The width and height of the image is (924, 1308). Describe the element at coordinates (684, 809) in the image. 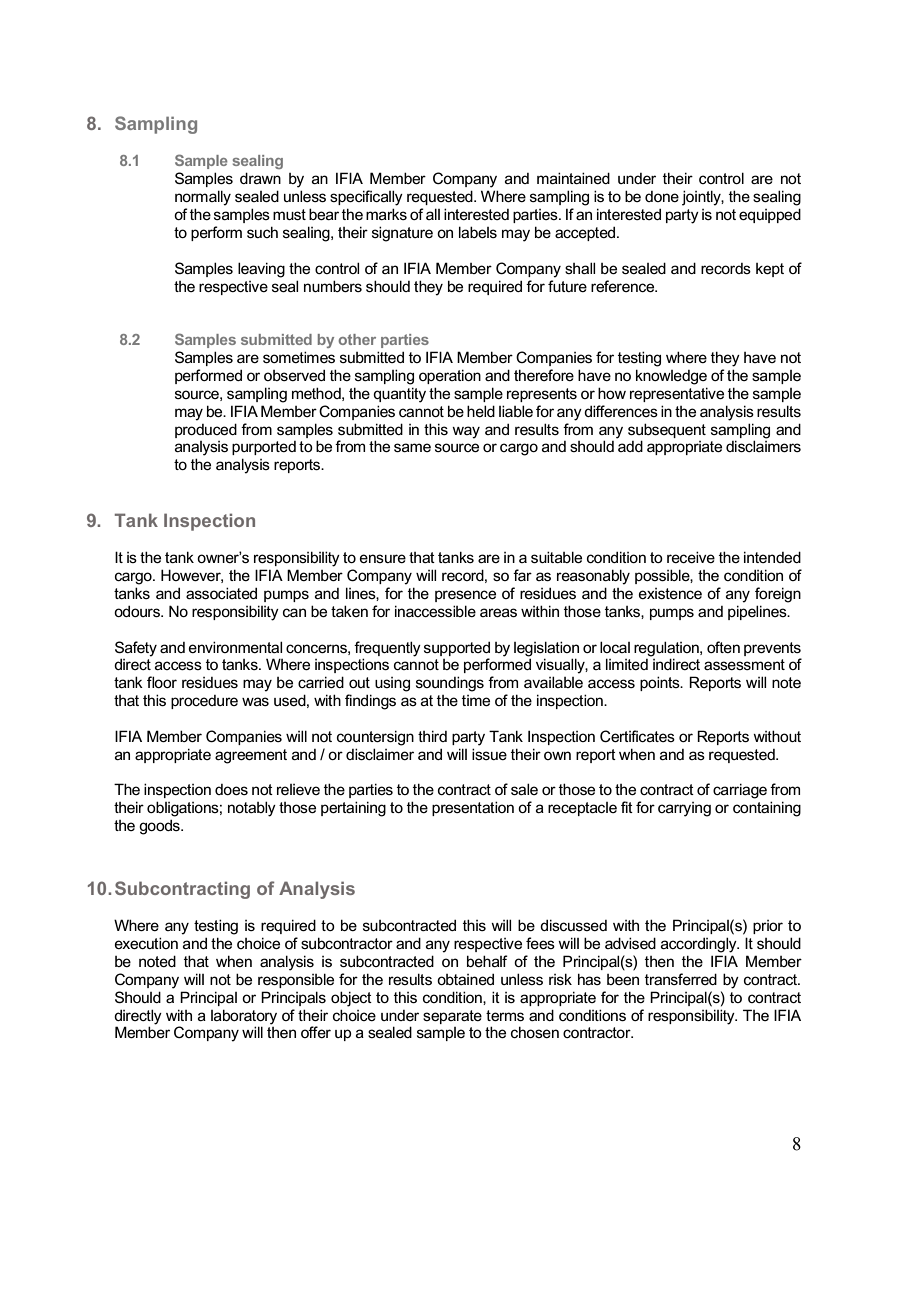

I see `carrying` at that location.
